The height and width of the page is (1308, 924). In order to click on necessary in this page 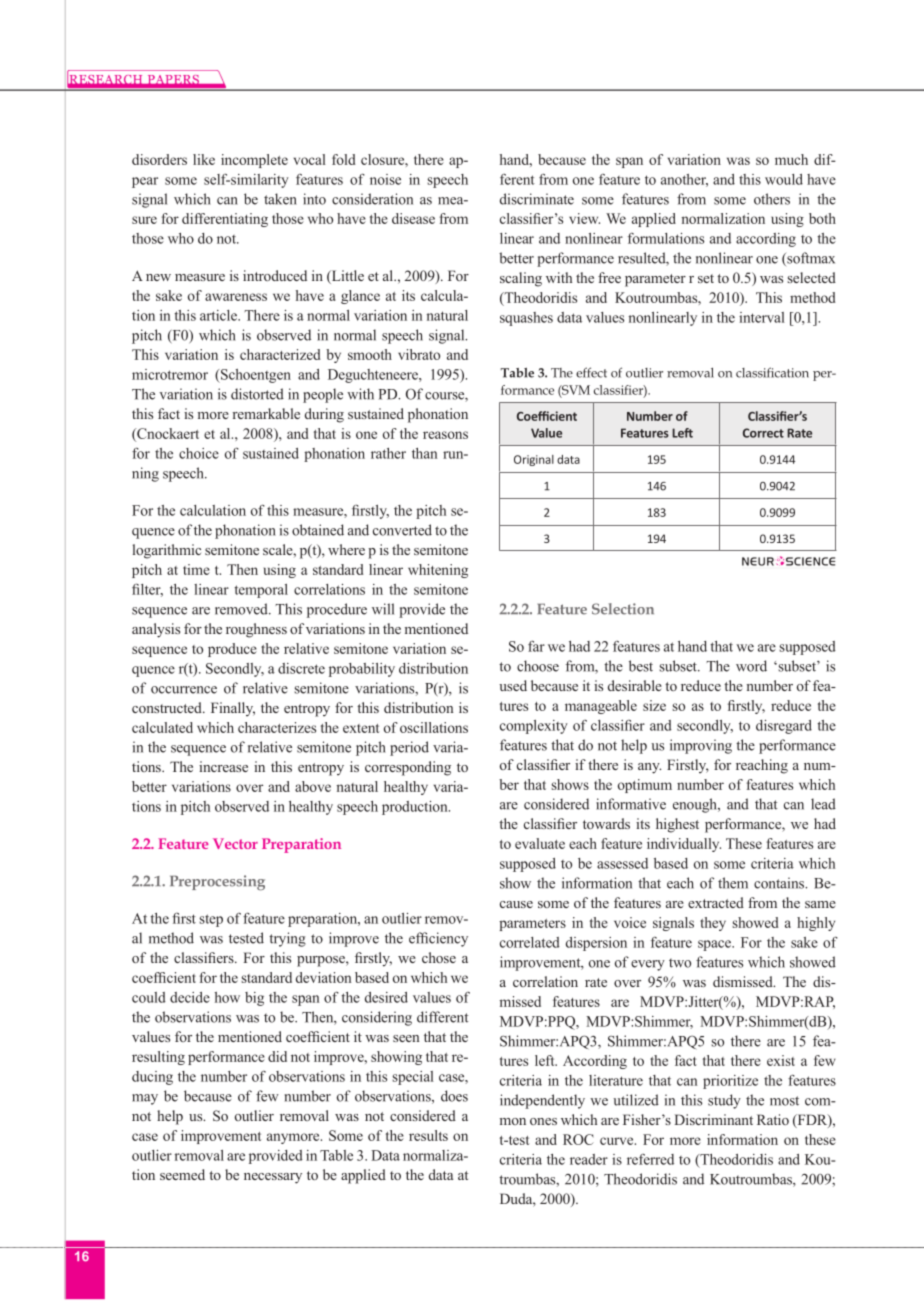, I will do `click(273, 1178)`.
